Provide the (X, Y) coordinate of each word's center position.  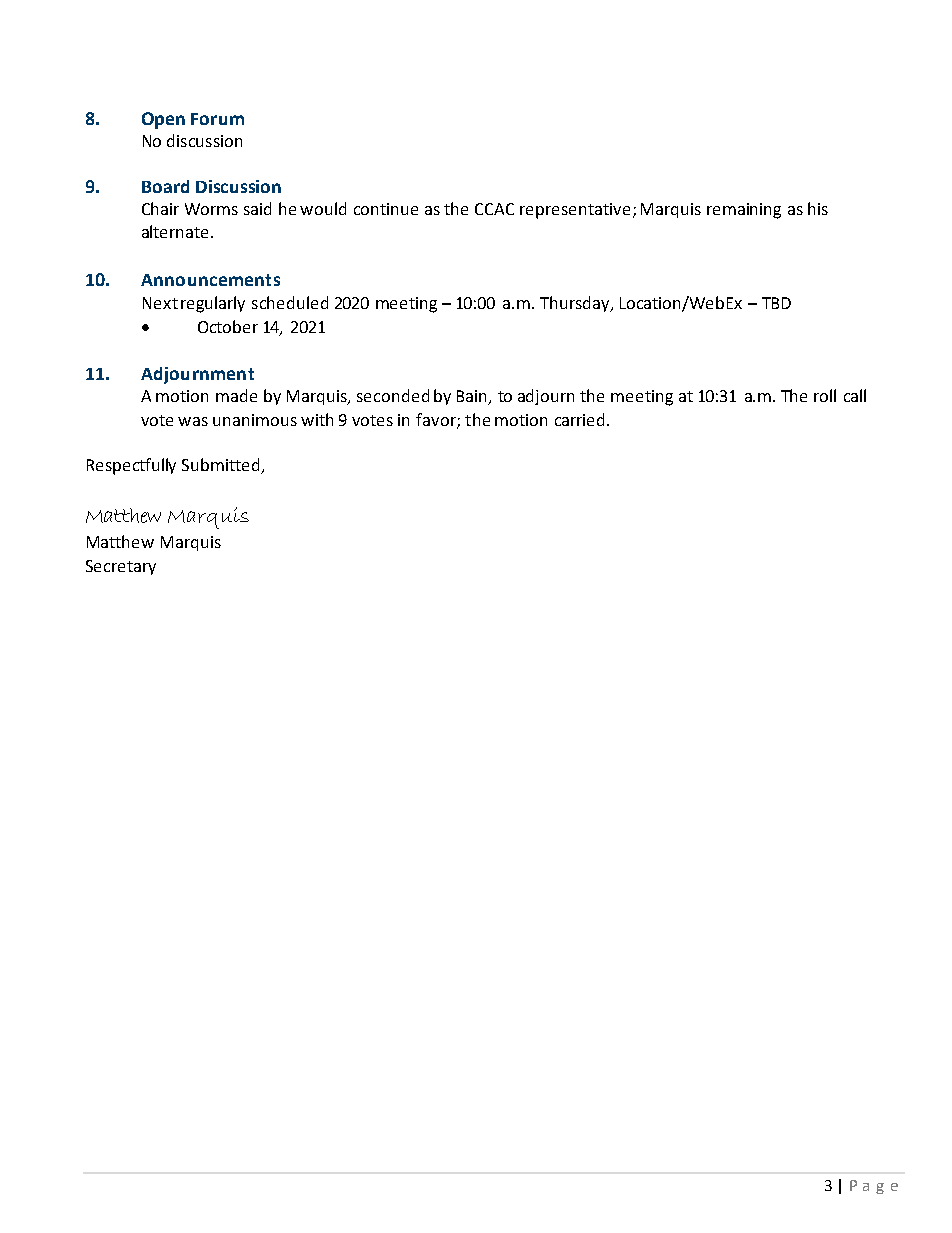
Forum (217, 119)
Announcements (210, 280)
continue (386, 209)
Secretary (121, 567)
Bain (473, 397)
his (818, 208)
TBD (776, 303)
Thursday (576, 304)
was (193, 421)
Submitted (220, 464)
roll (825, 395)
